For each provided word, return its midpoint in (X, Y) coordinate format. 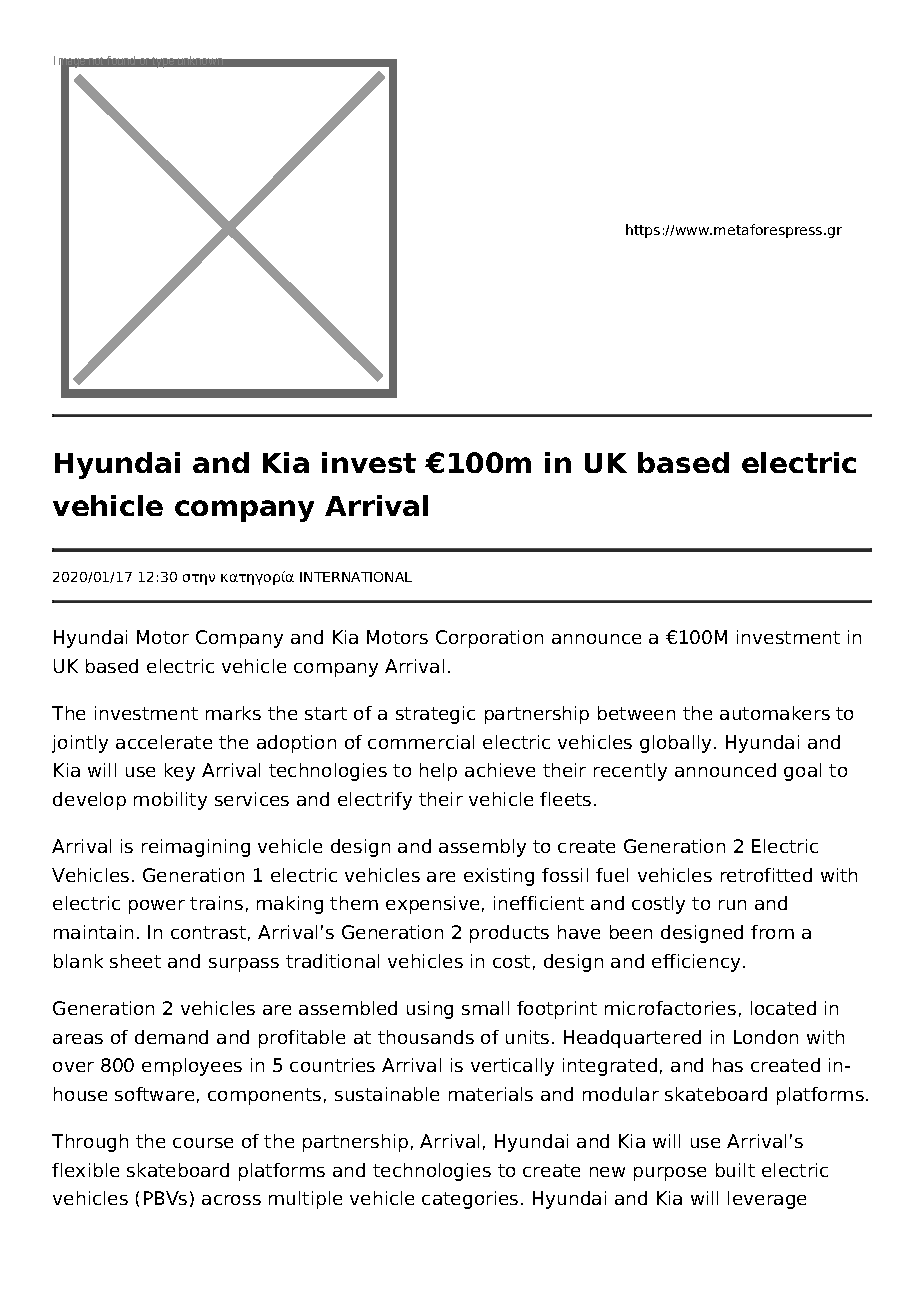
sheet (135, 961)
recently (630, 772)
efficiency (696, 963)
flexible (85, 1170)
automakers (775, 713)
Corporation (489, 639)
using (430, 1010)
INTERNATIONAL (356, 577)
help (438, 772)
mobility (170, 801)
